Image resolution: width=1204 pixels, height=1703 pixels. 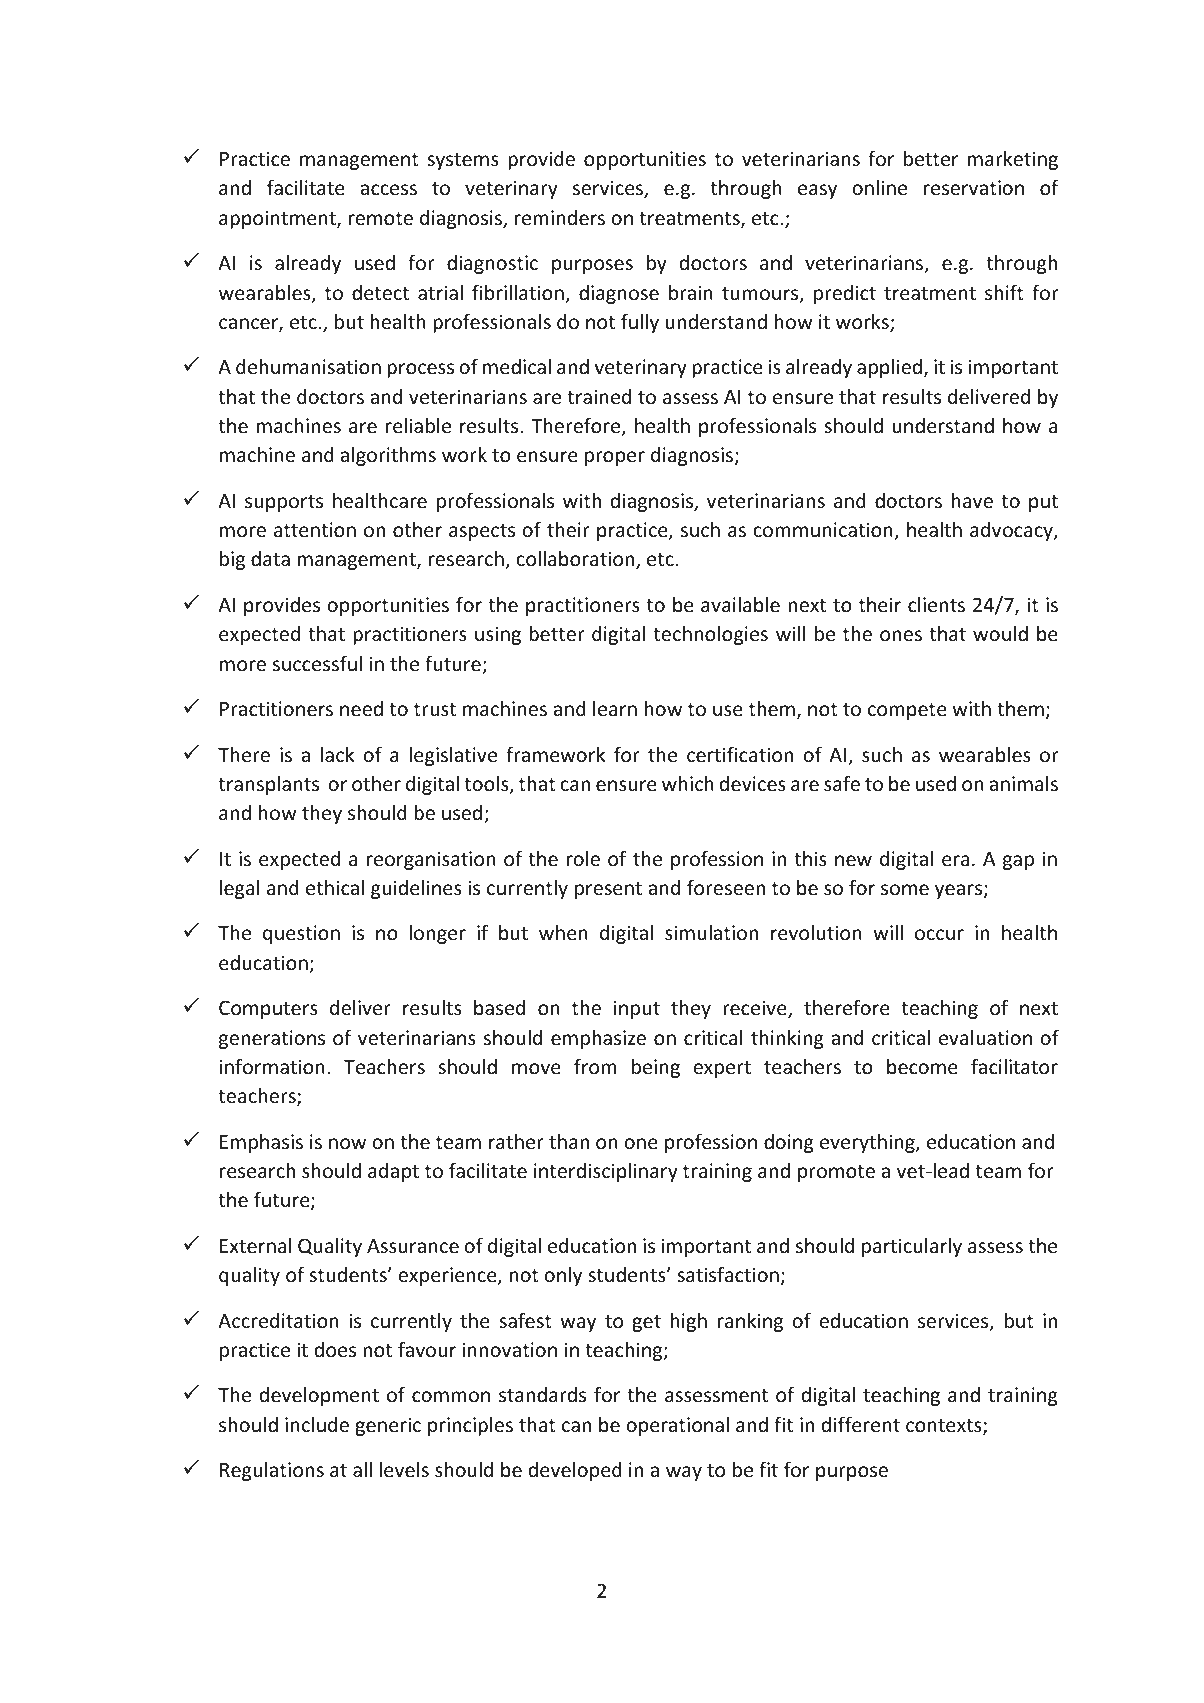 I want to click on input, so click(x=637, y=1009).
